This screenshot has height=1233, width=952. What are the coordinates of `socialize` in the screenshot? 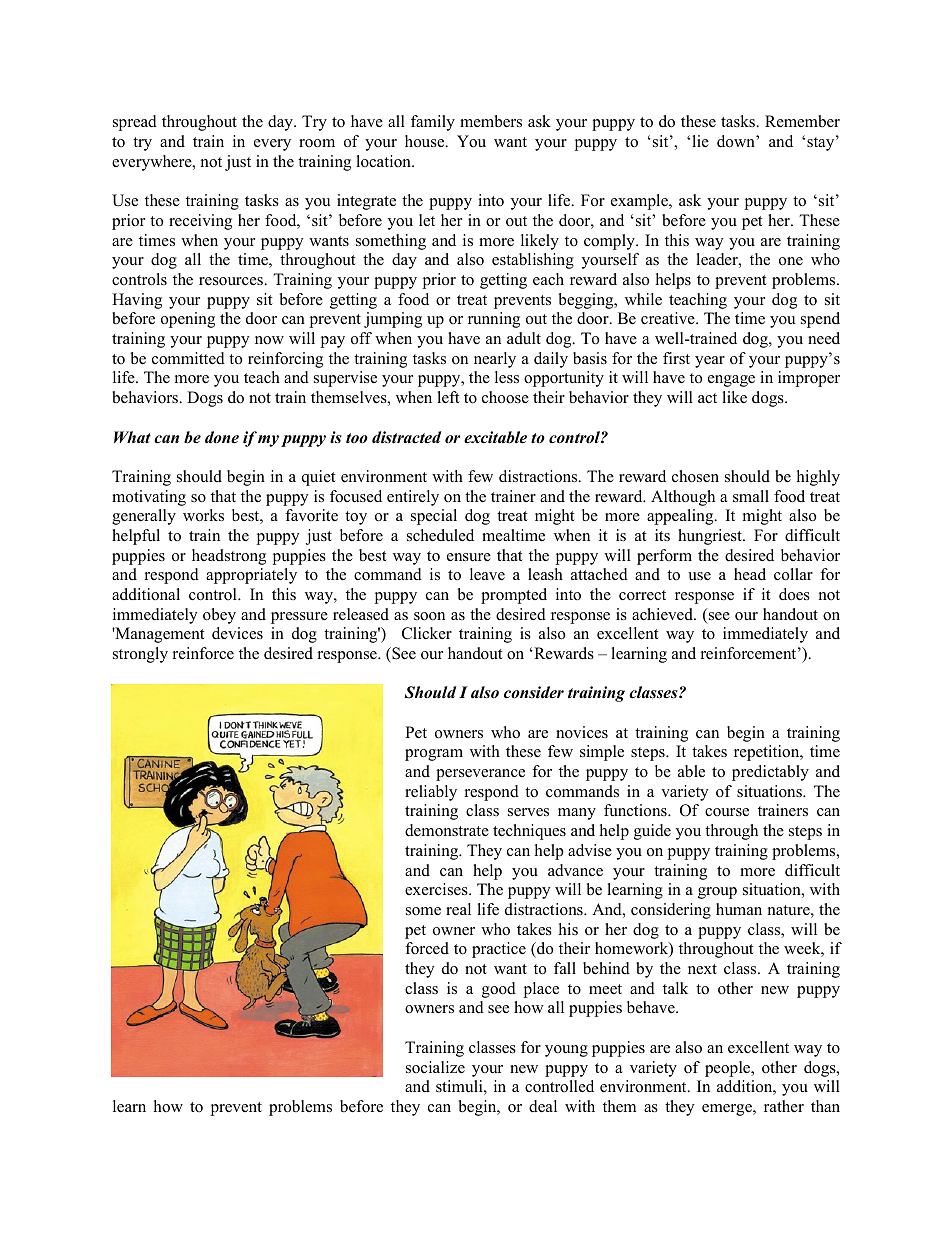 It's located at (435, 1067).
